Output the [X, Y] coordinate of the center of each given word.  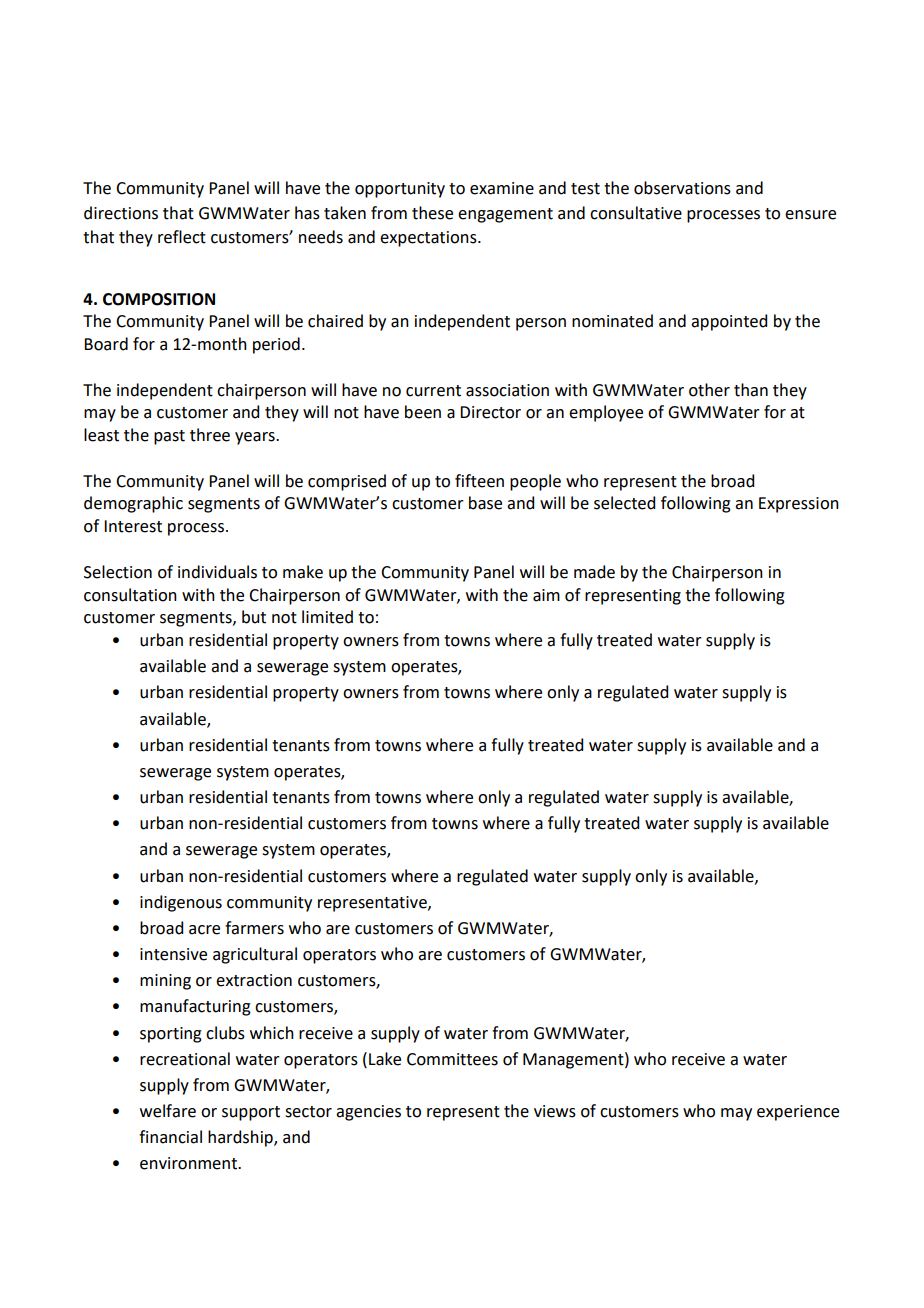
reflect [182, 237]
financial [170, 1137]
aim [546, 595]
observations [682, 188]
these [432, 213]
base [485, 503]
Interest [133, 526]
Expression [799, 505]
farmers [254, 928]
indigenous [181, 903]
